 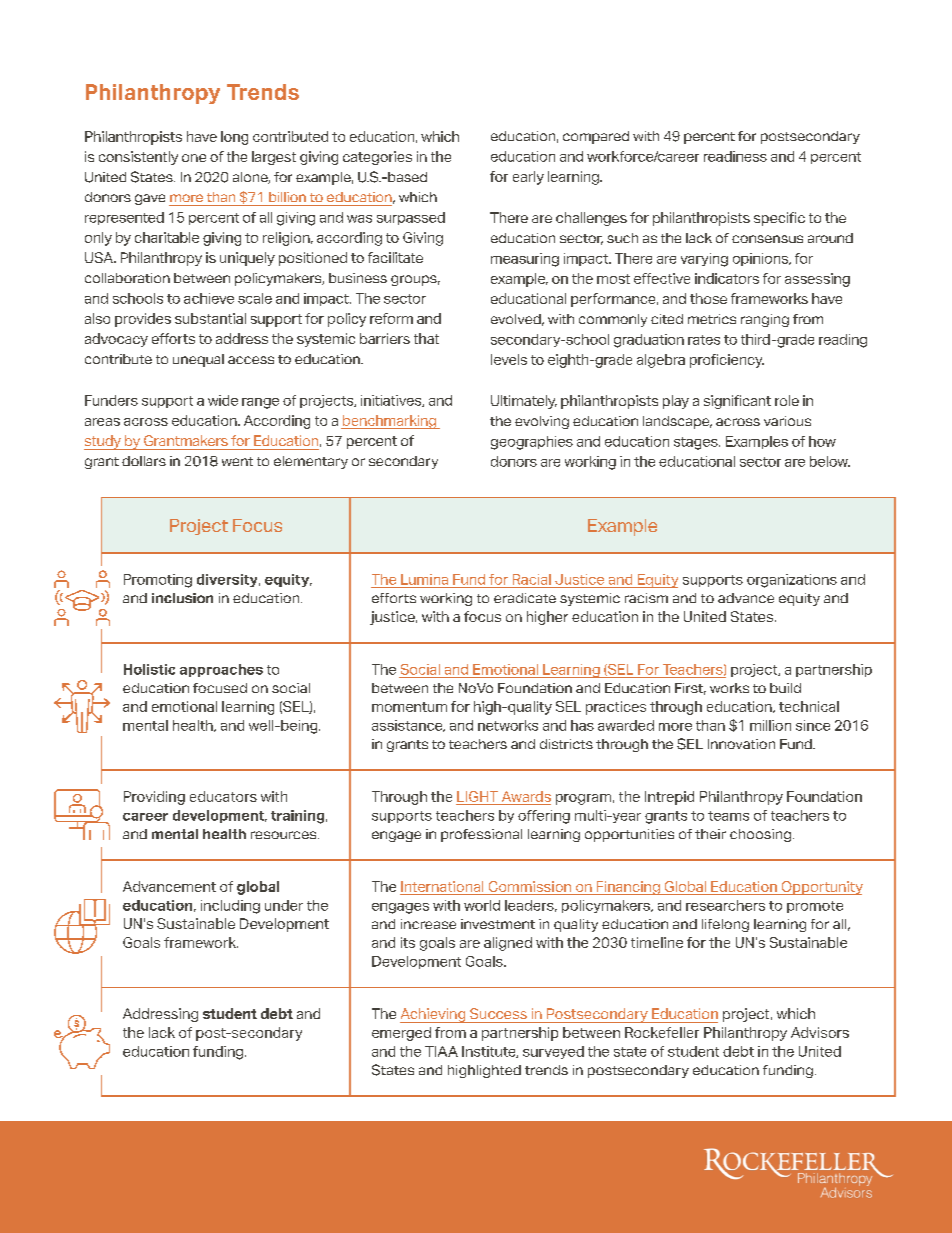 What do you see at coordinates (182, 598) in the image?
I see `inclusion` at bounding box center [182, 598].
